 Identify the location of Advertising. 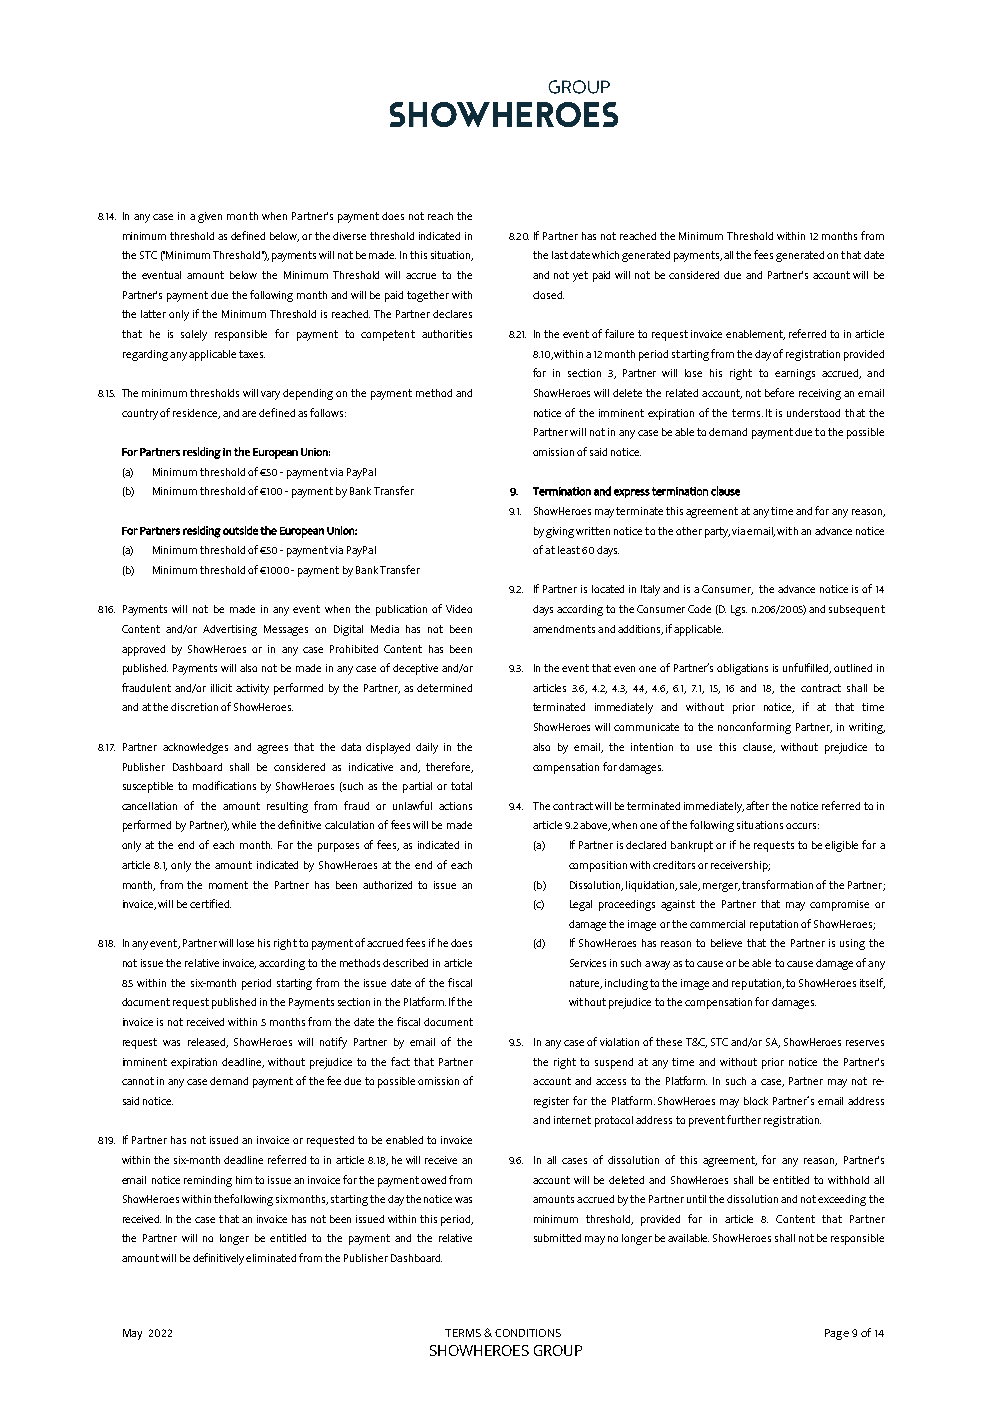
(230, 630).
